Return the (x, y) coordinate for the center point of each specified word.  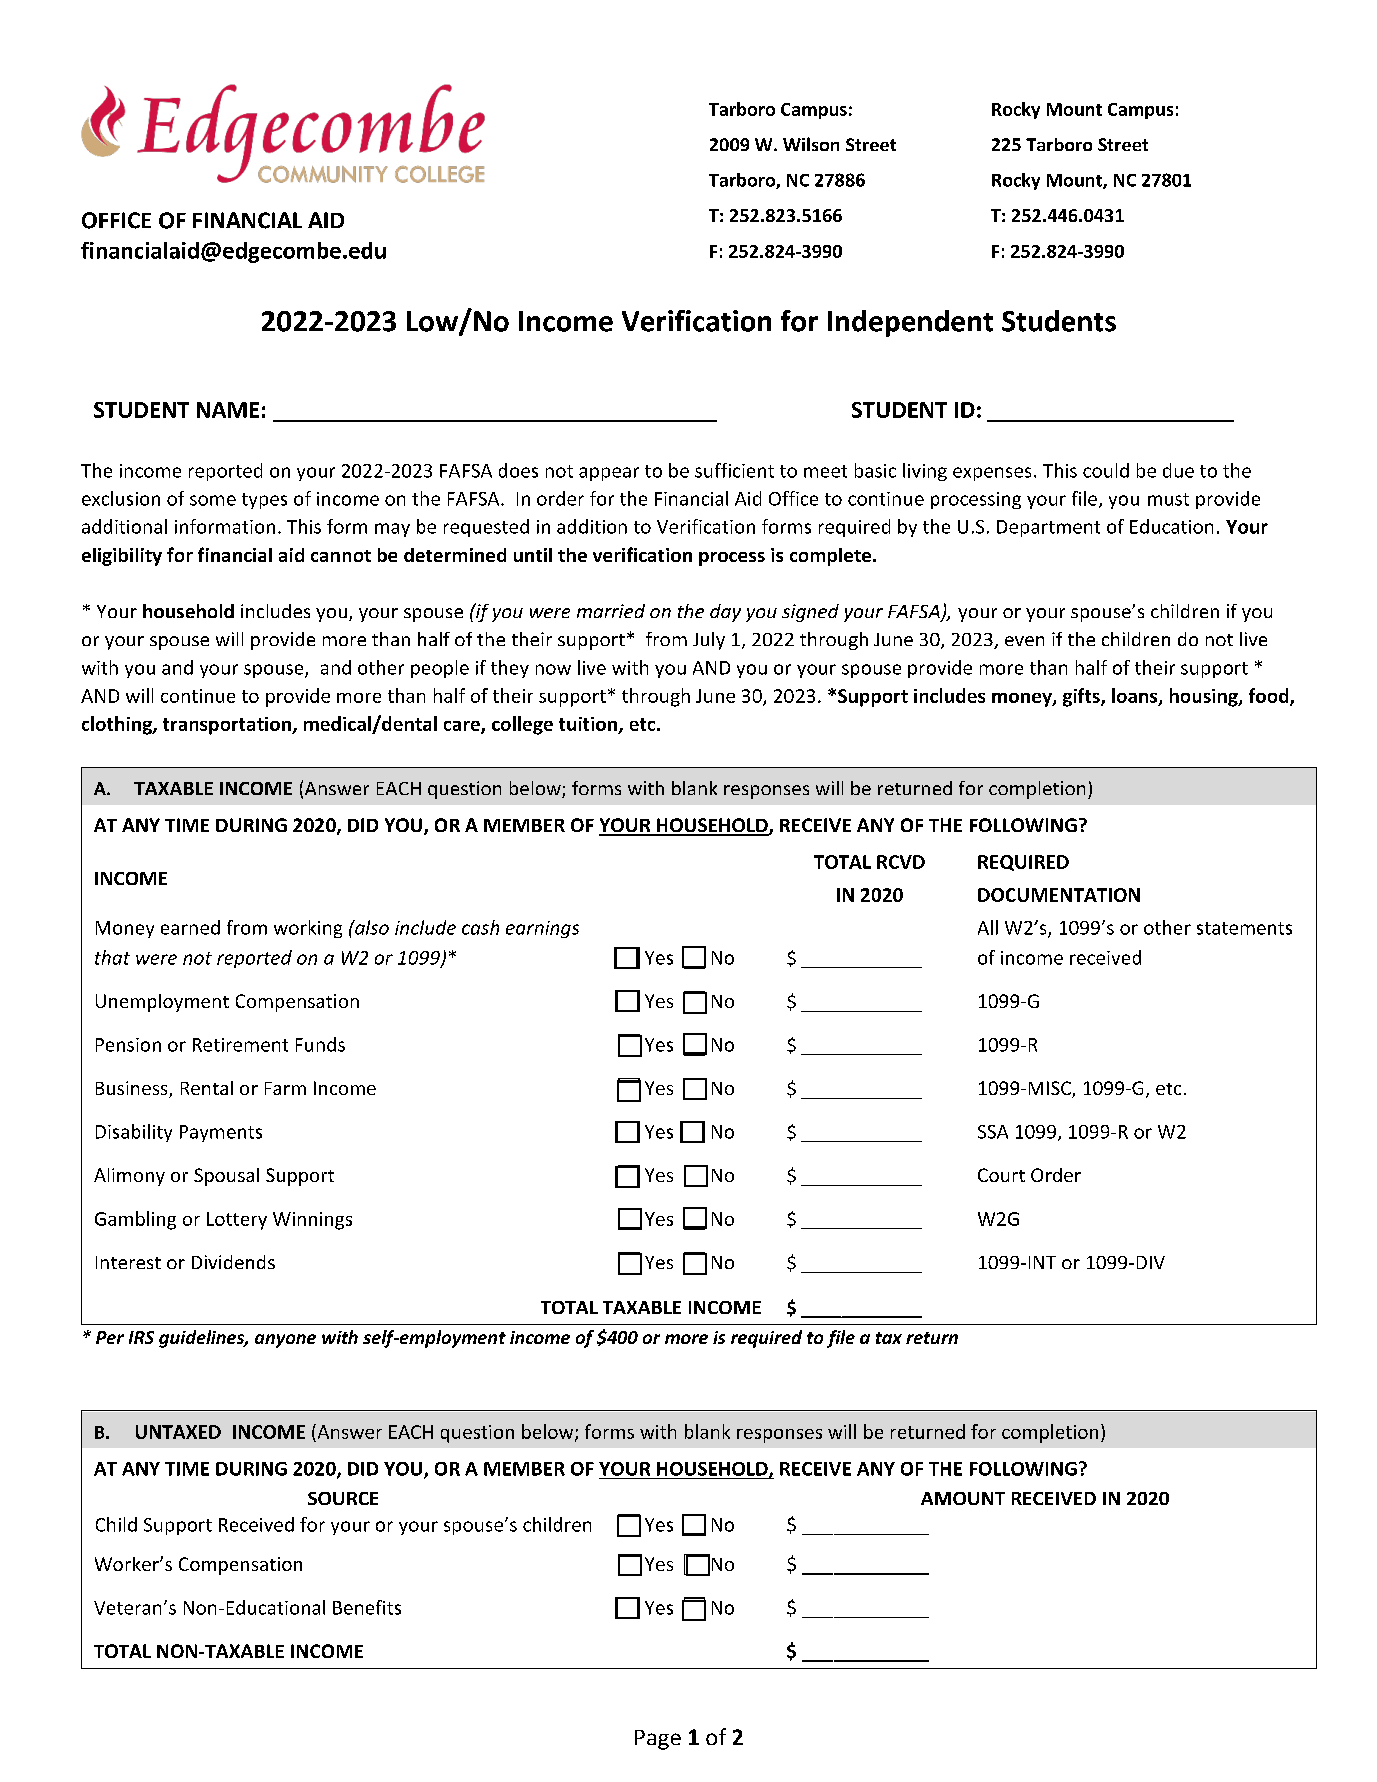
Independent (910, 323)
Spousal (226, 1177)
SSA (993, 1132)
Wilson (811, 144)
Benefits (367, 1607)
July (709, 641)
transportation (228, 726)
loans (1136, 696)
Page (658, 1740)
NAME (228, 410)
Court (1001, 1175)
